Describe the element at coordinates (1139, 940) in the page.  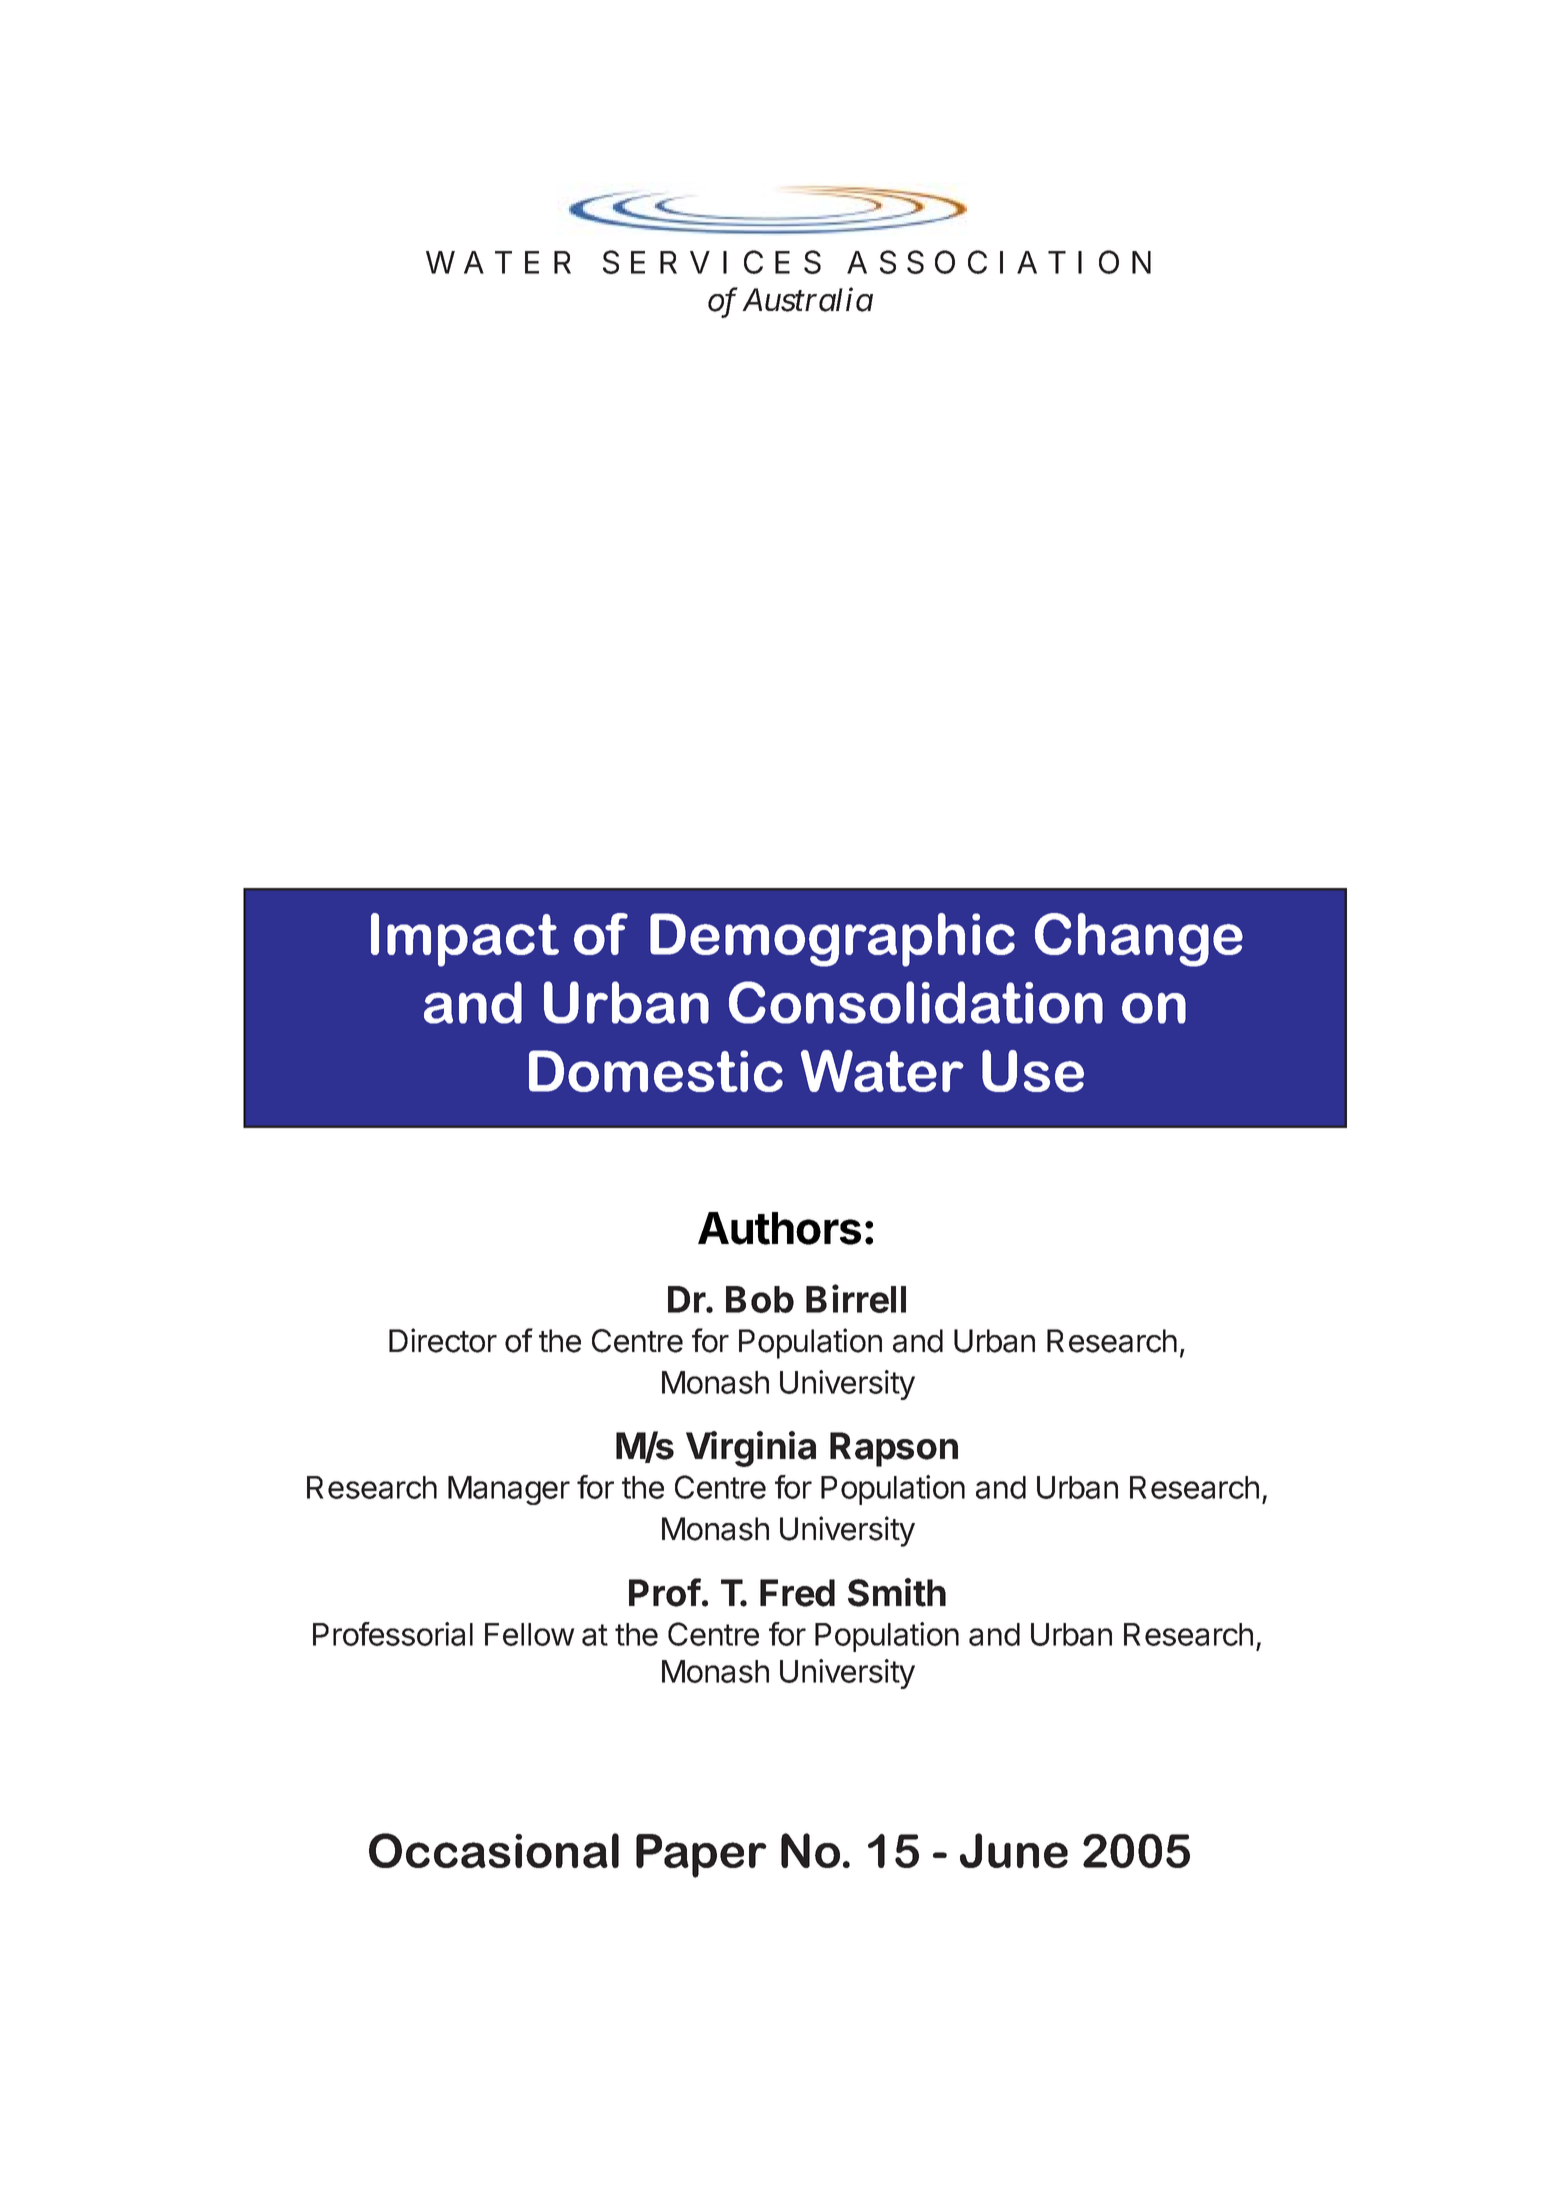
I see `Change` at that location.
